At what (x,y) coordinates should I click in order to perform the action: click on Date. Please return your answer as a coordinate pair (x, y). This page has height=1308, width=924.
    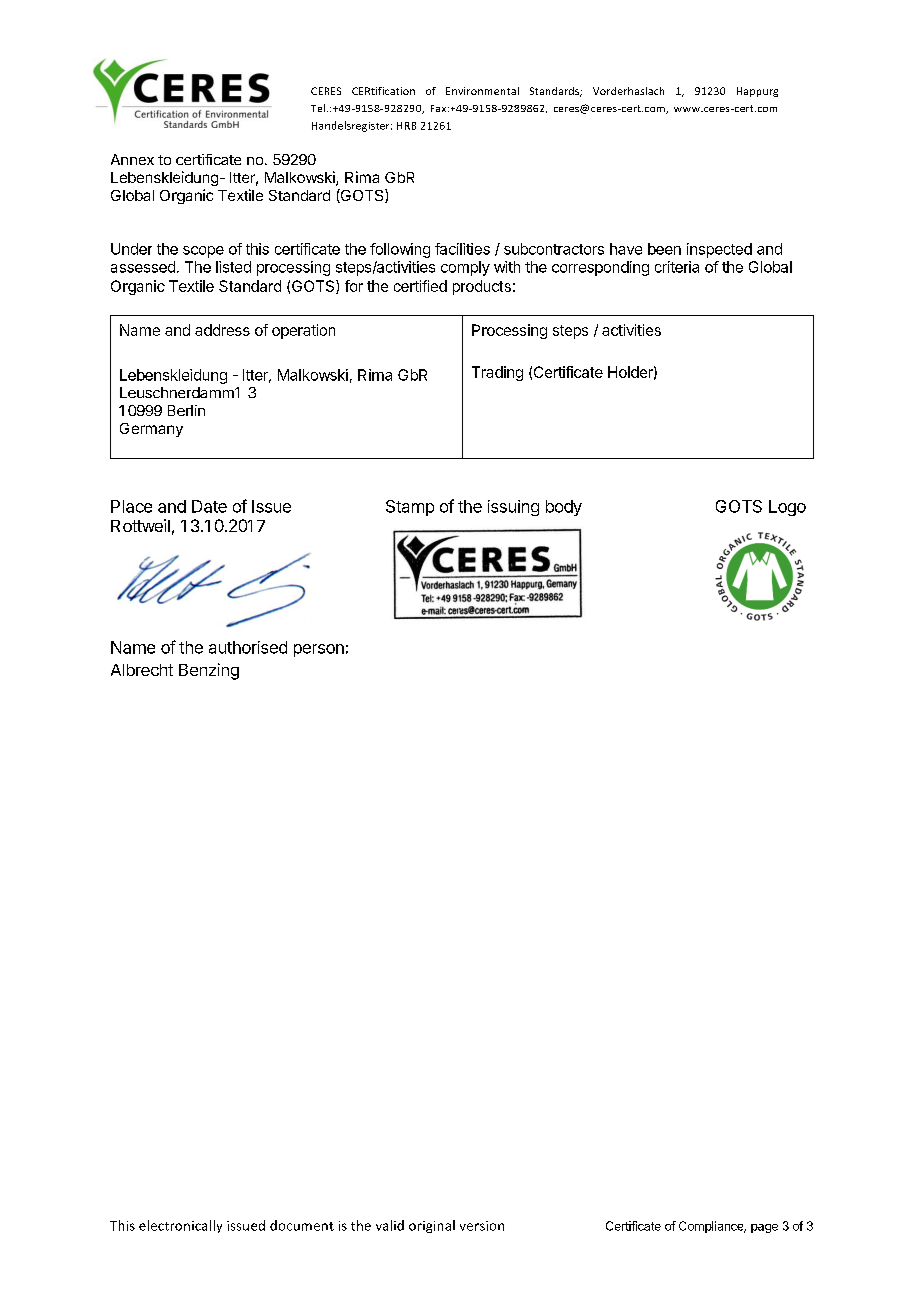
    Looking at the image, I should click on (209, 506).
